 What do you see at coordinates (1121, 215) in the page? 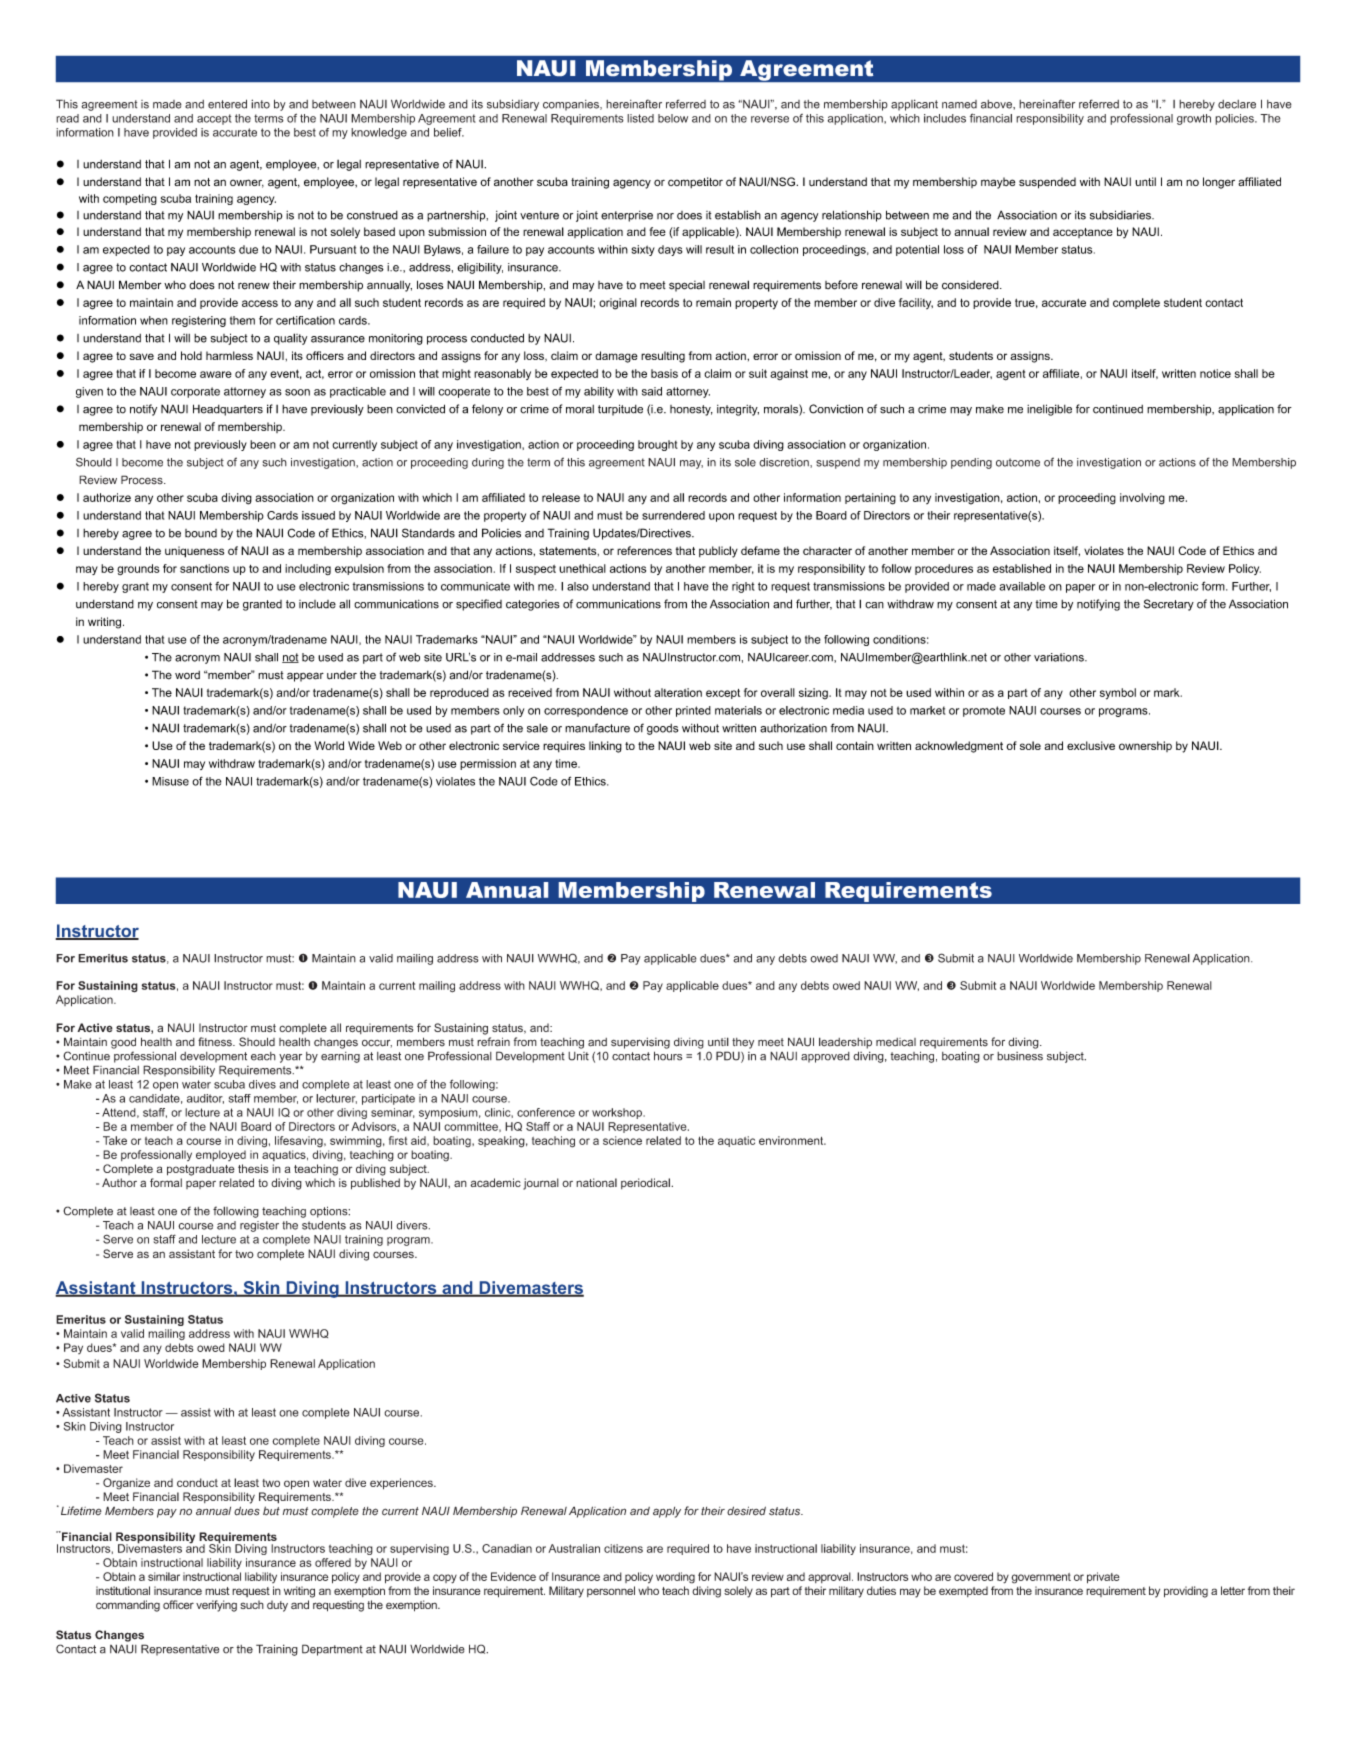
I see `subsidiaries` at bounding box center [1121, 215].
